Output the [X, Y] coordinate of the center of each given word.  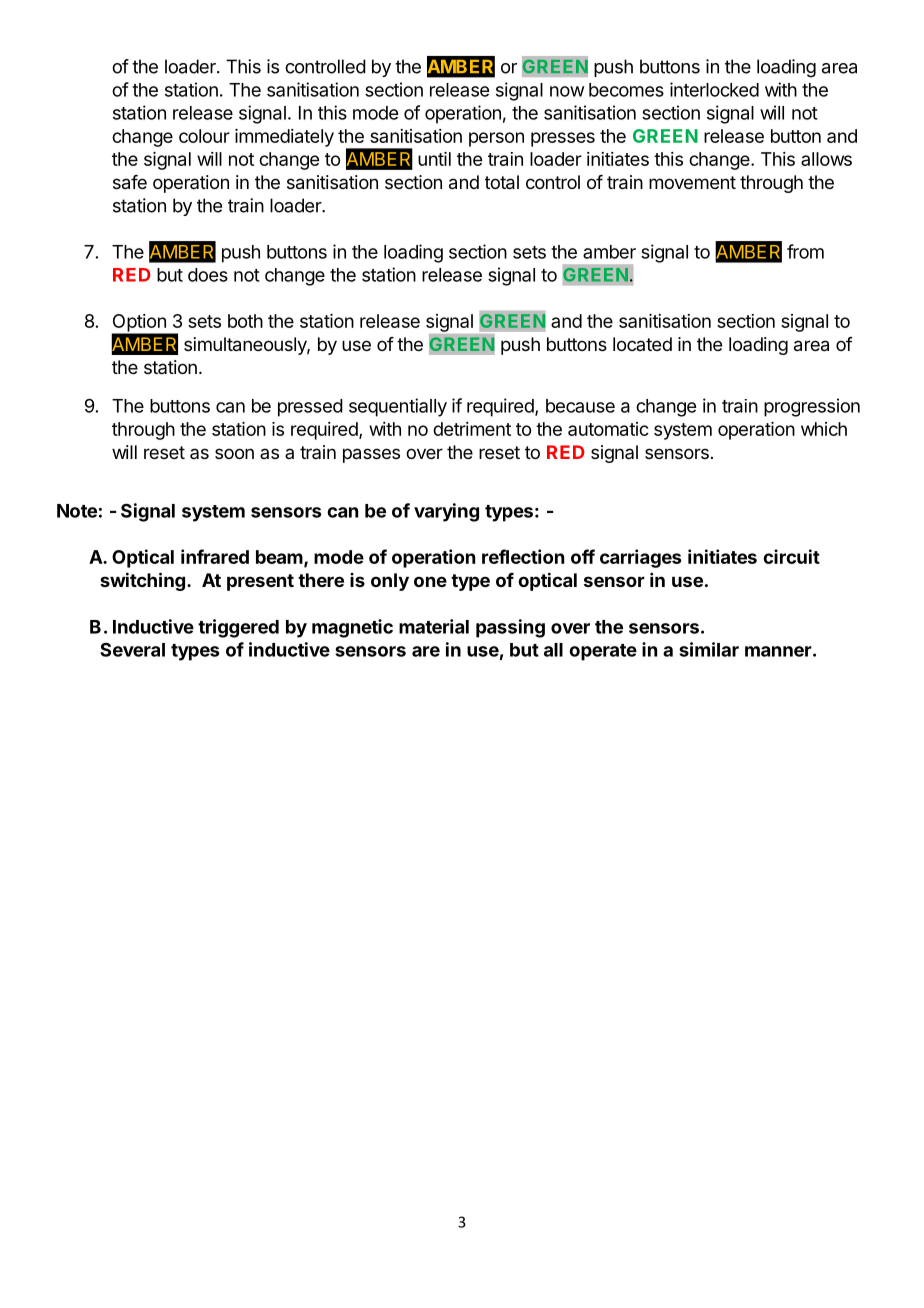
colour [204, 136]
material [434, 626]
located [642, 344]
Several [132, 650]
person [496, 139]
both [245, 321]
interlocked [714, 89]
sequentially [398, 407]
